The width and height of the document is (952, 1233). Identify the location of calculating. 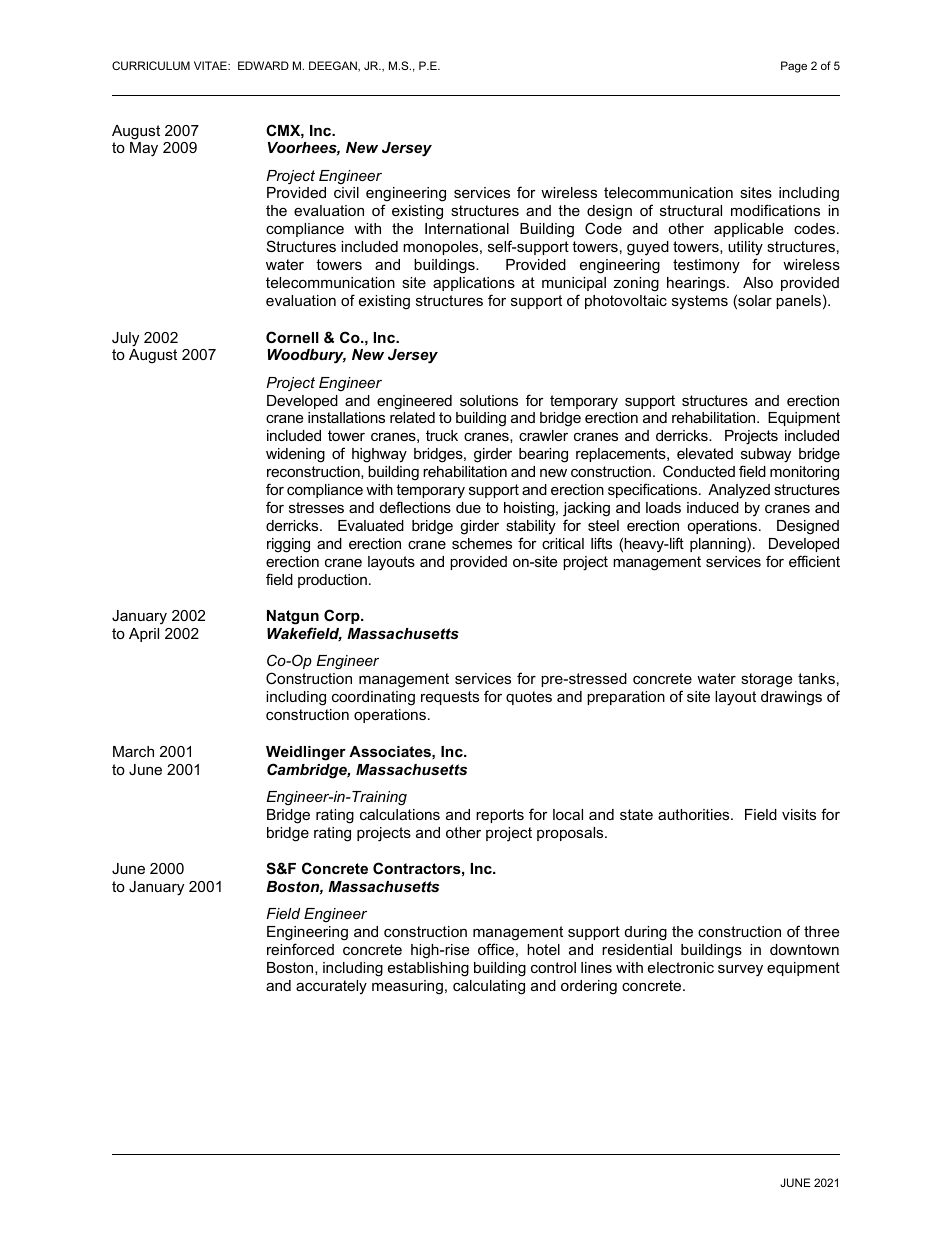
(489, 987).
